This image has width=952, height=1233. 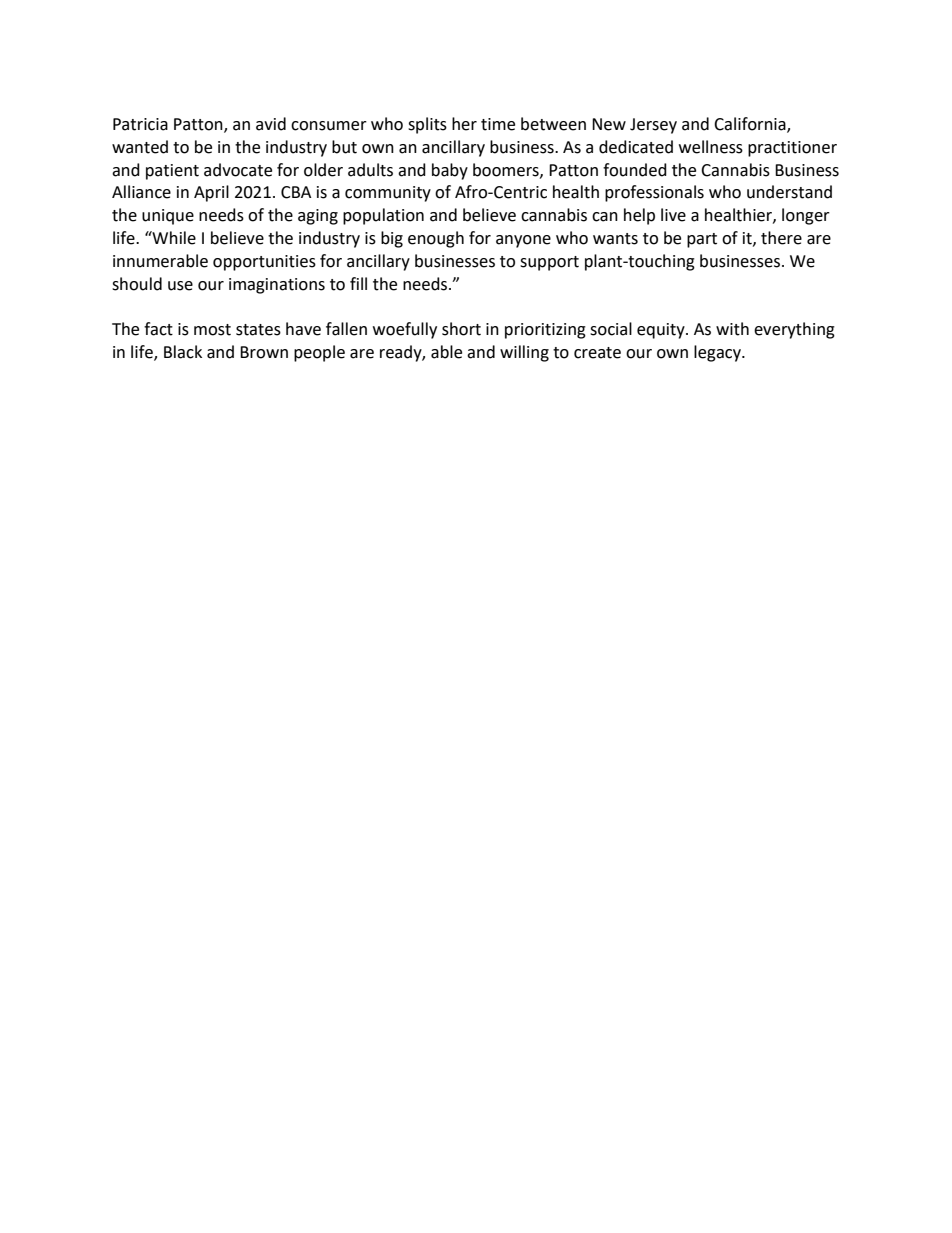 I want to click on part, so click(x=702, y=240).
